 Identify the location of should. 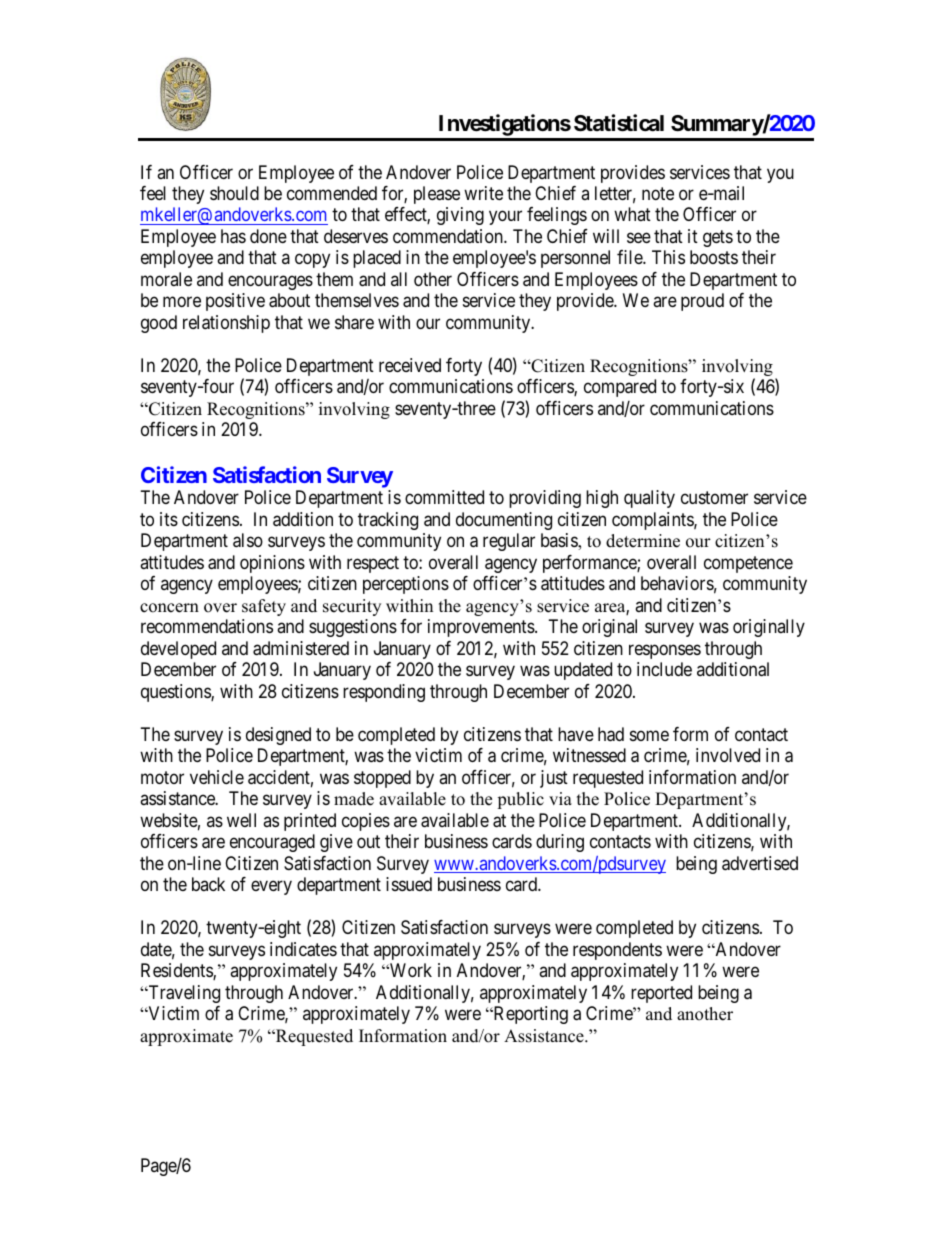
(234, 193).
